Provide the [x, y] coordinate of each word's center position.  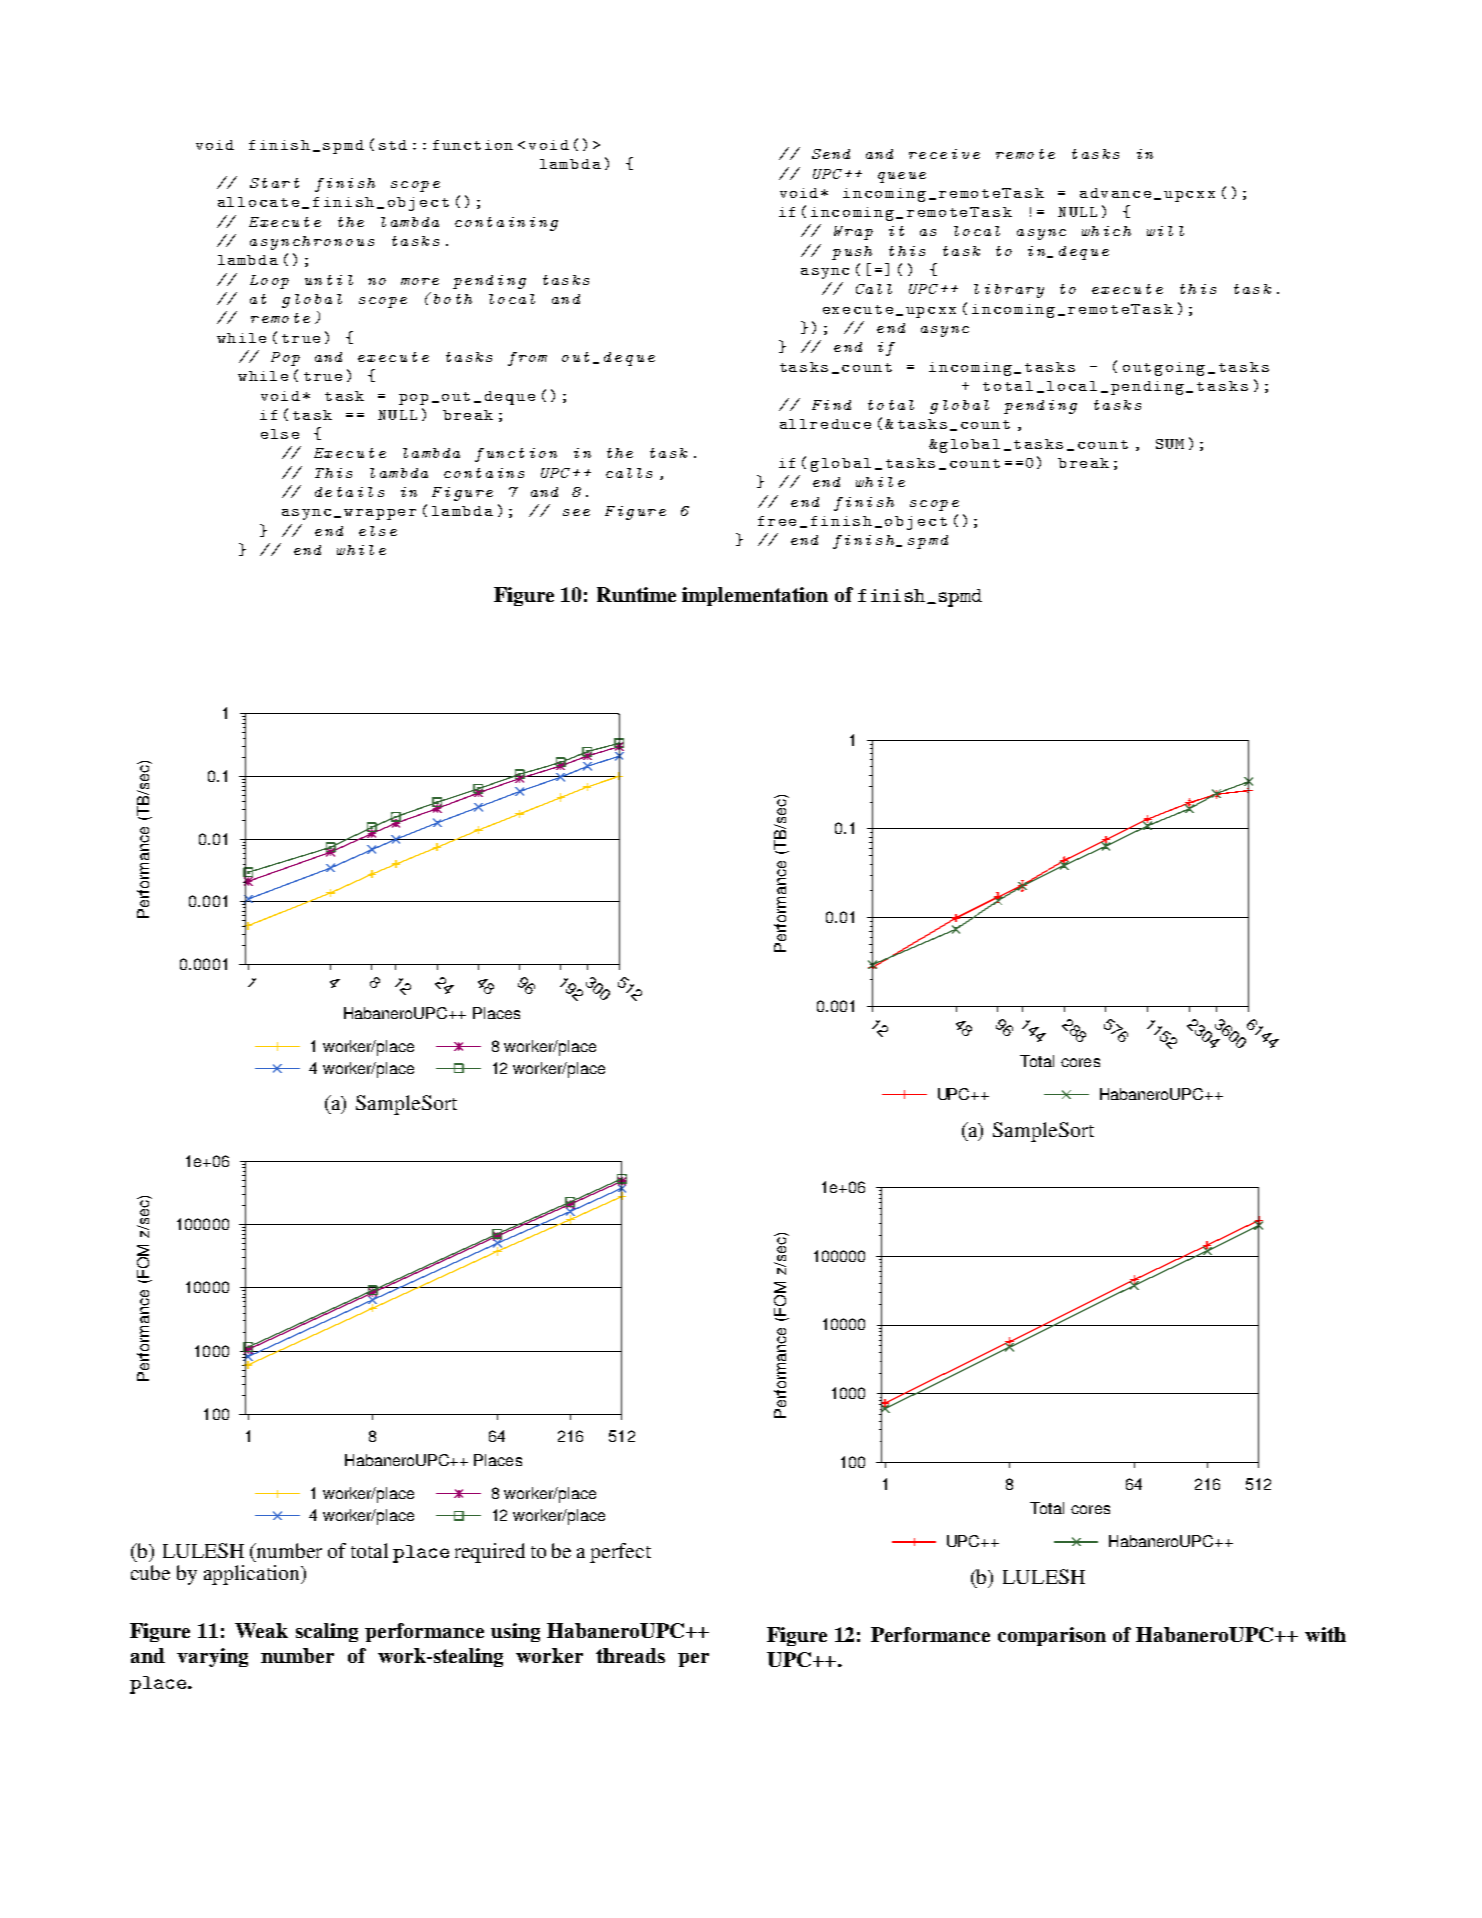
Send [831, 154]
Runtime [636, 594]
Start [274, 183]
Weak [261, 1630]
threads [630, 1655]
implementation [755, 596]
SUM [1170, 444]
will [1165, 231]
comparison [1052, 1636]
